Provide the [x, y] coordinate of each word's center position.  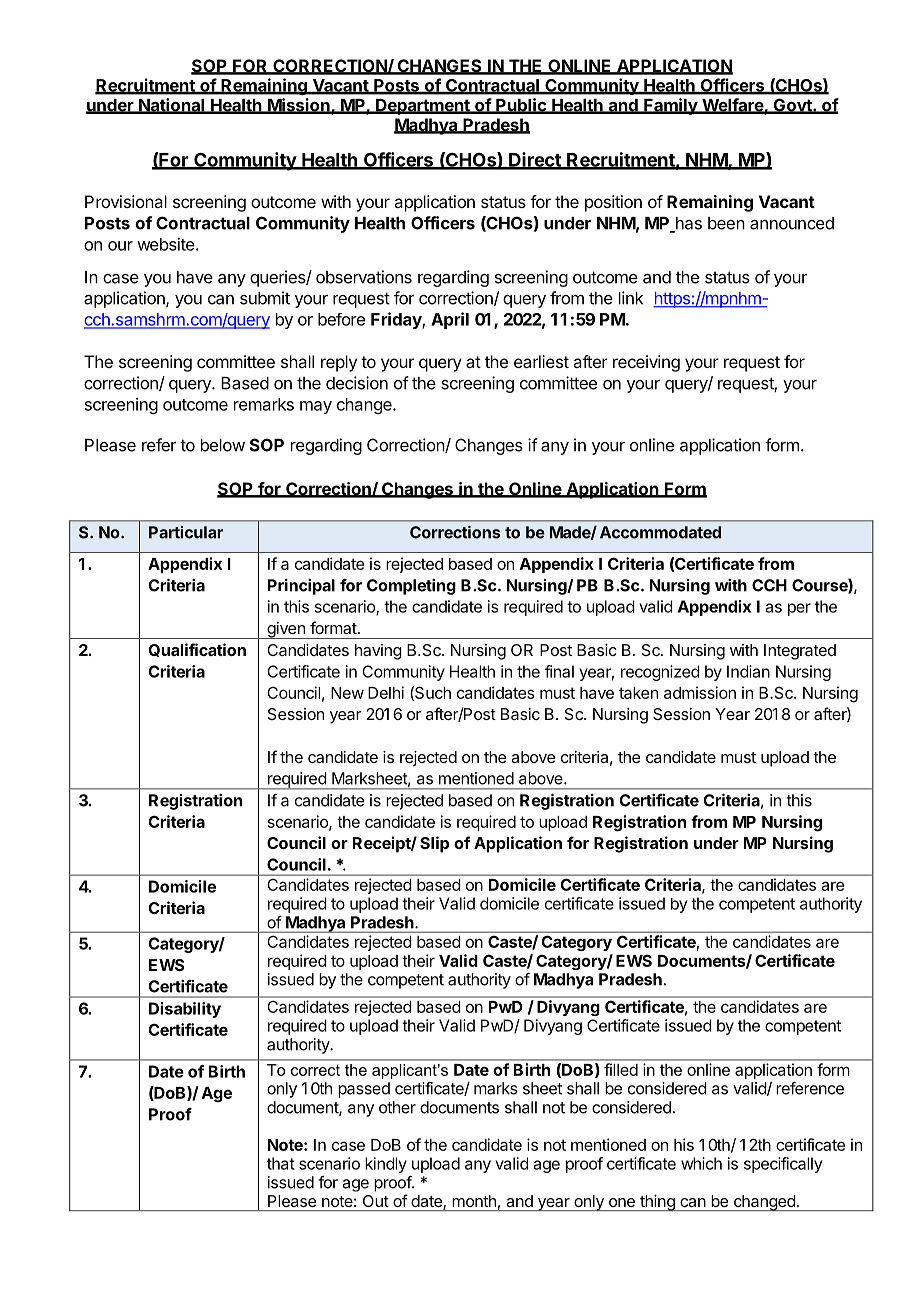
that [281, 1163]
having [378, 652]
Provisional [126, 201]
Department [423, 107]
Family [670, 106]
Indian [748, 671]
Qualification [197, 650]
